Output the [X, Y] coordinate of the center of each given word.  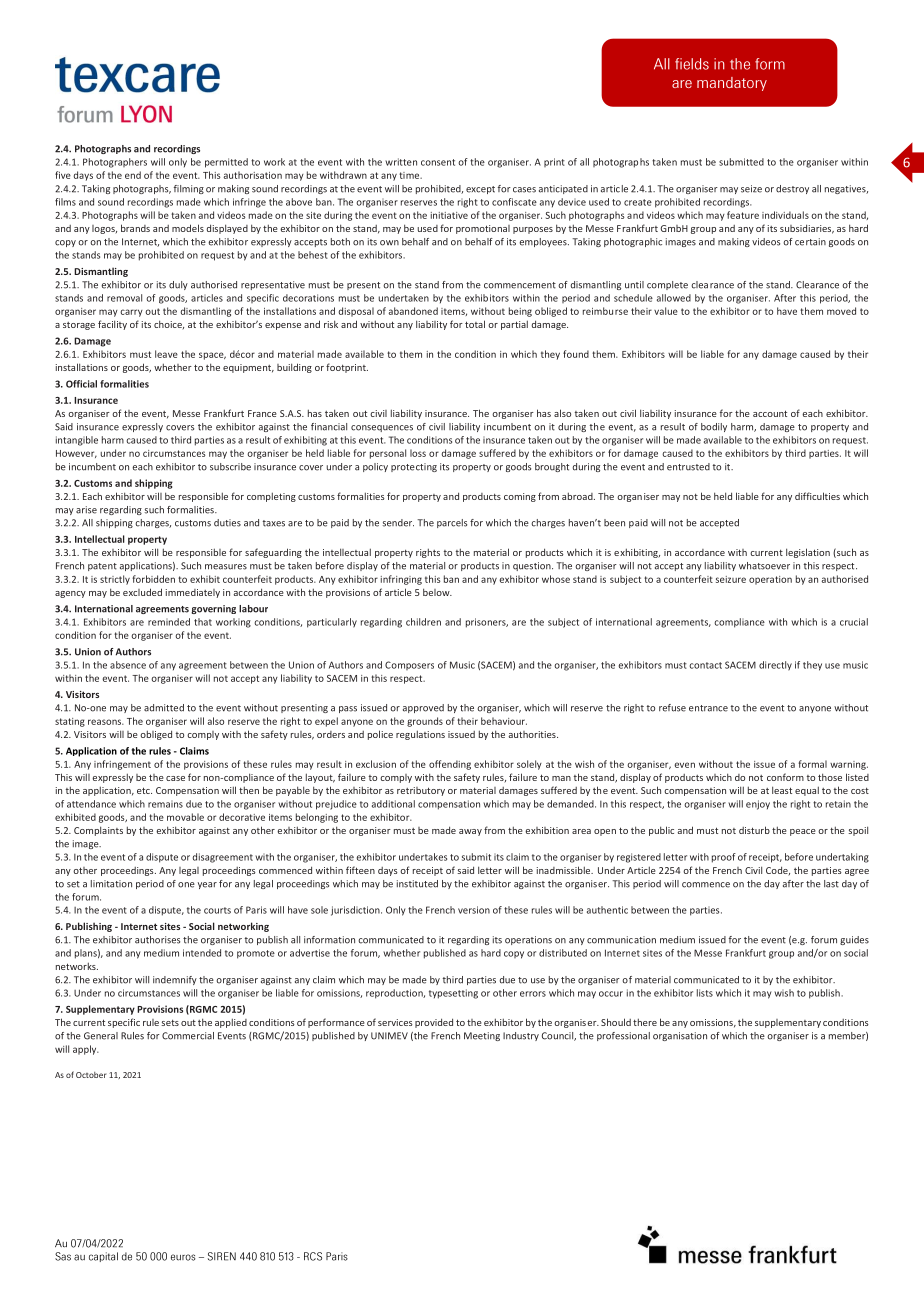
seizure [731, 579]
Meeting [482, 1036]
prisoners [487, 623]
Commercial [188, 1036]
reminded [169, 622]
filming [189, 189]
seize [751, 189]
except [480, 190]
